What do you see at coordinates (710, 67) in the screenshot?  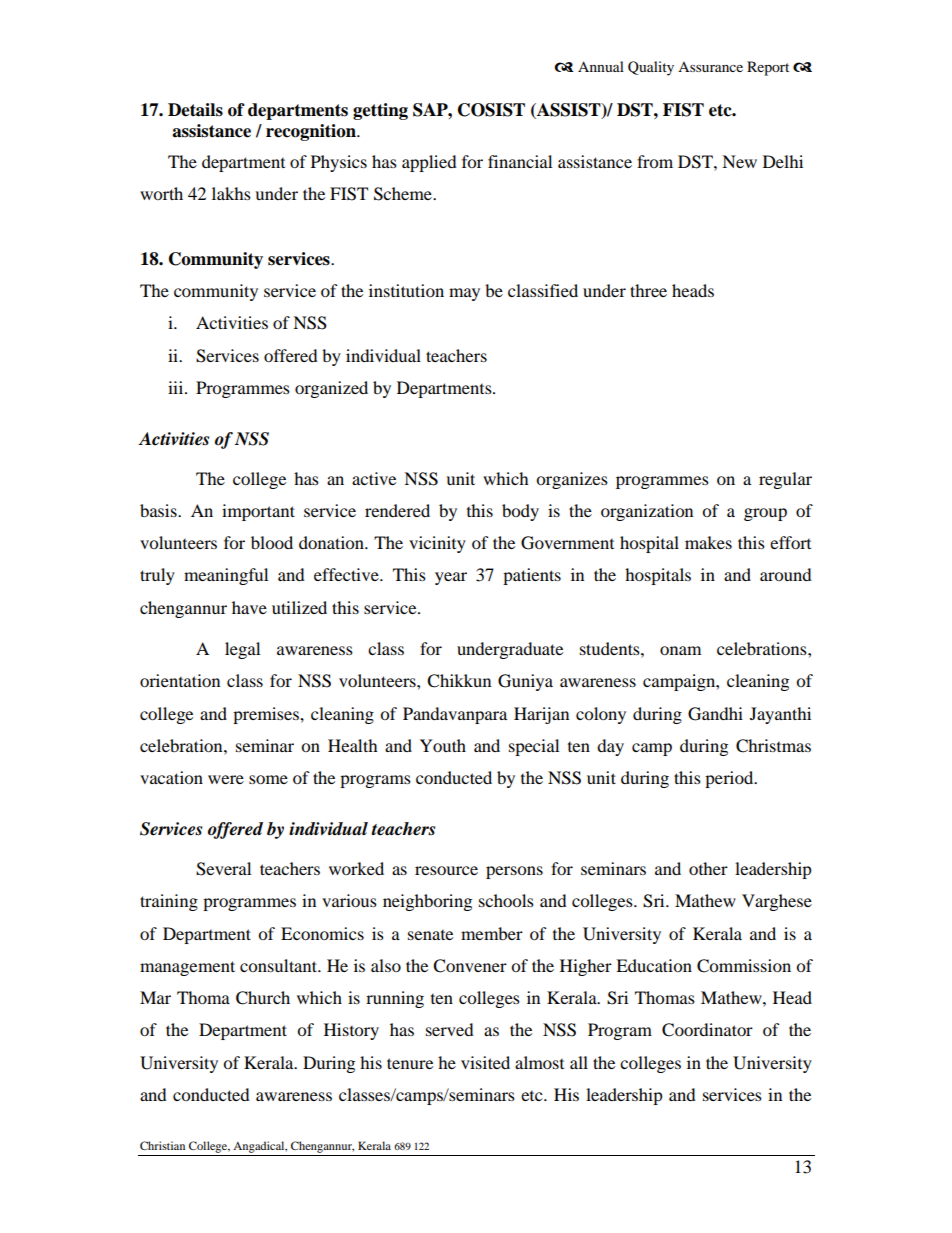 I see `Assurance` at bounding box center [710, 67].
